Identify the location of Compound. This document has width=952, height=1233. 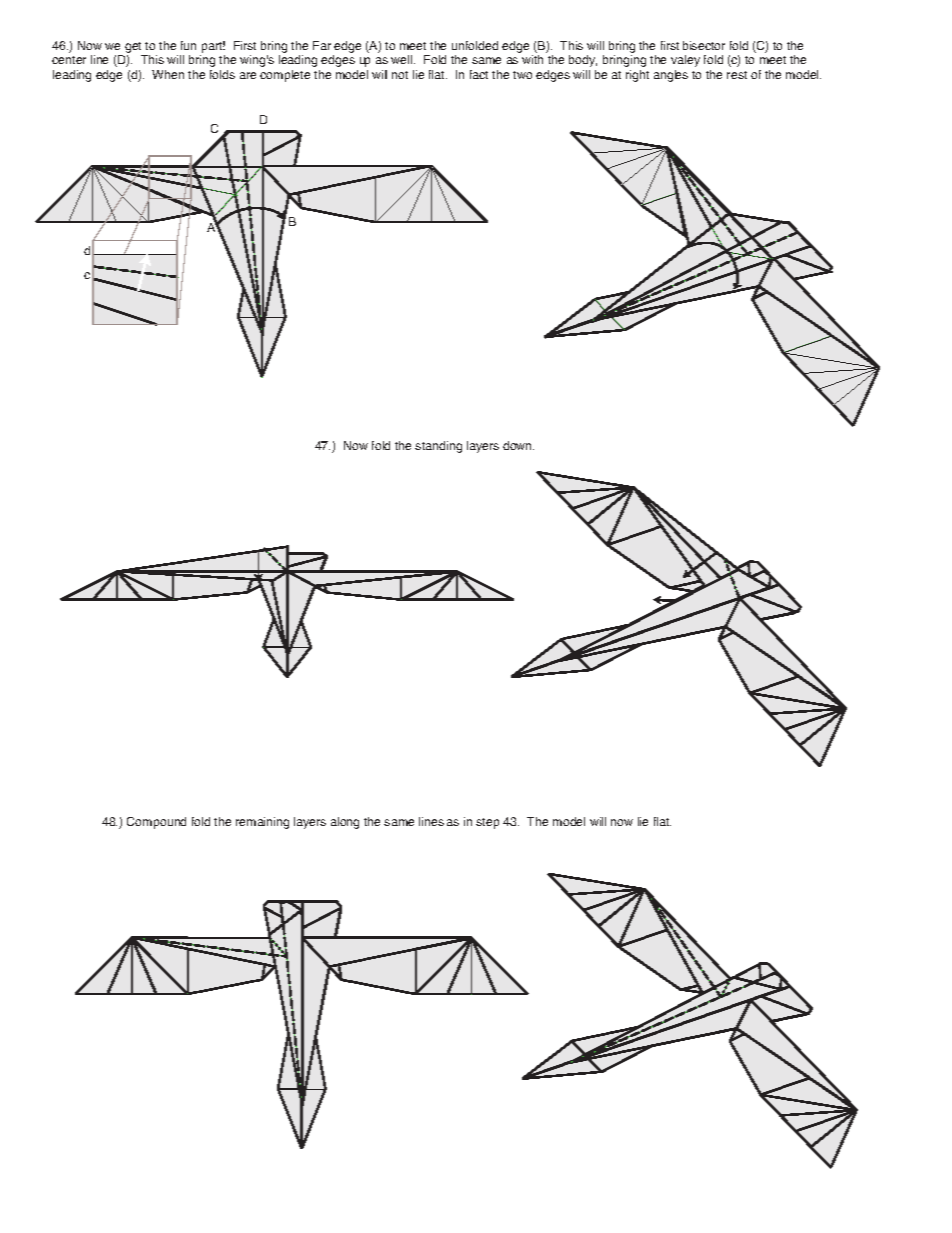
(156, 823).
